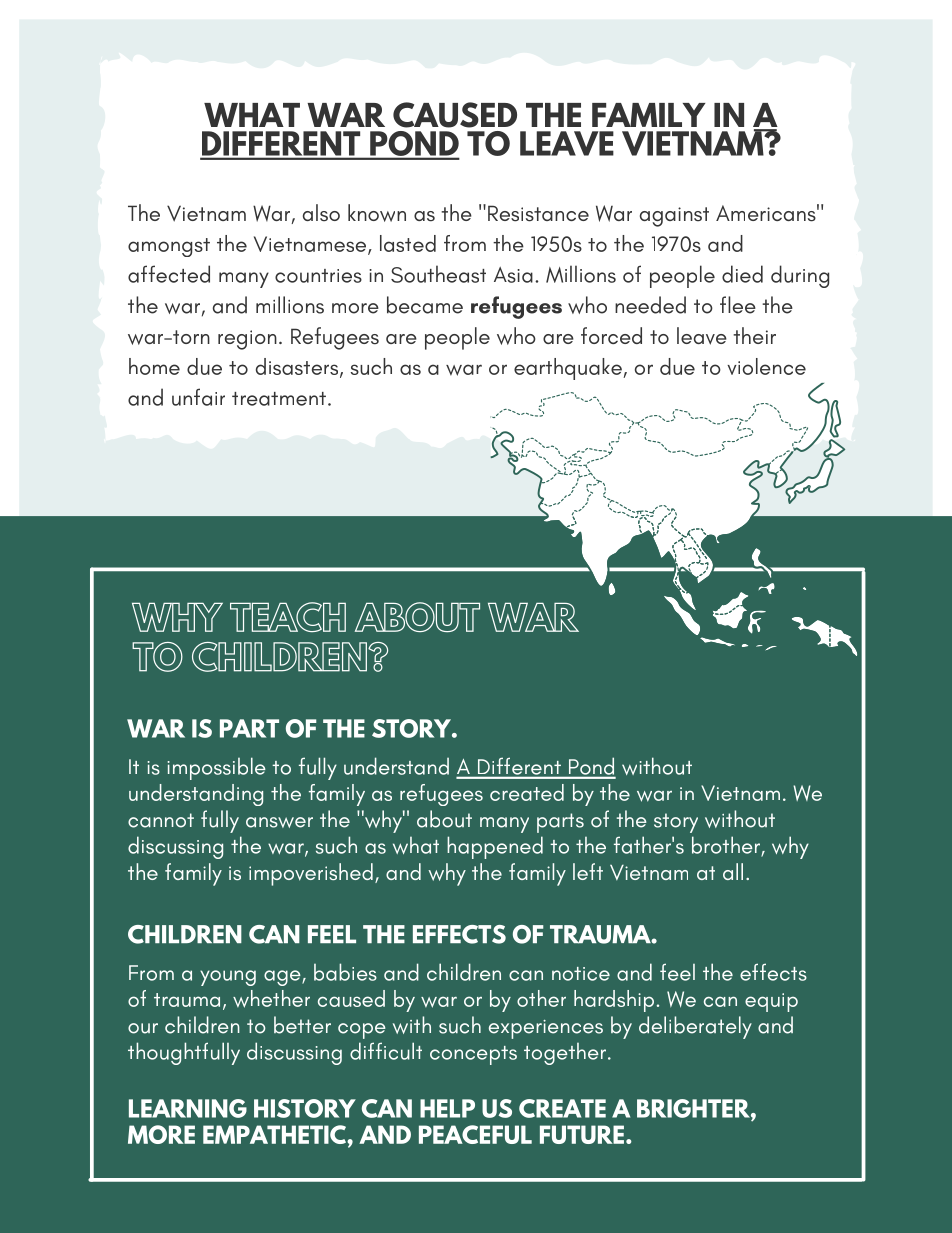 The image size is (952, 1233). Describe the element at coordinates (742, 274) in the image. I see `died` at that location.
